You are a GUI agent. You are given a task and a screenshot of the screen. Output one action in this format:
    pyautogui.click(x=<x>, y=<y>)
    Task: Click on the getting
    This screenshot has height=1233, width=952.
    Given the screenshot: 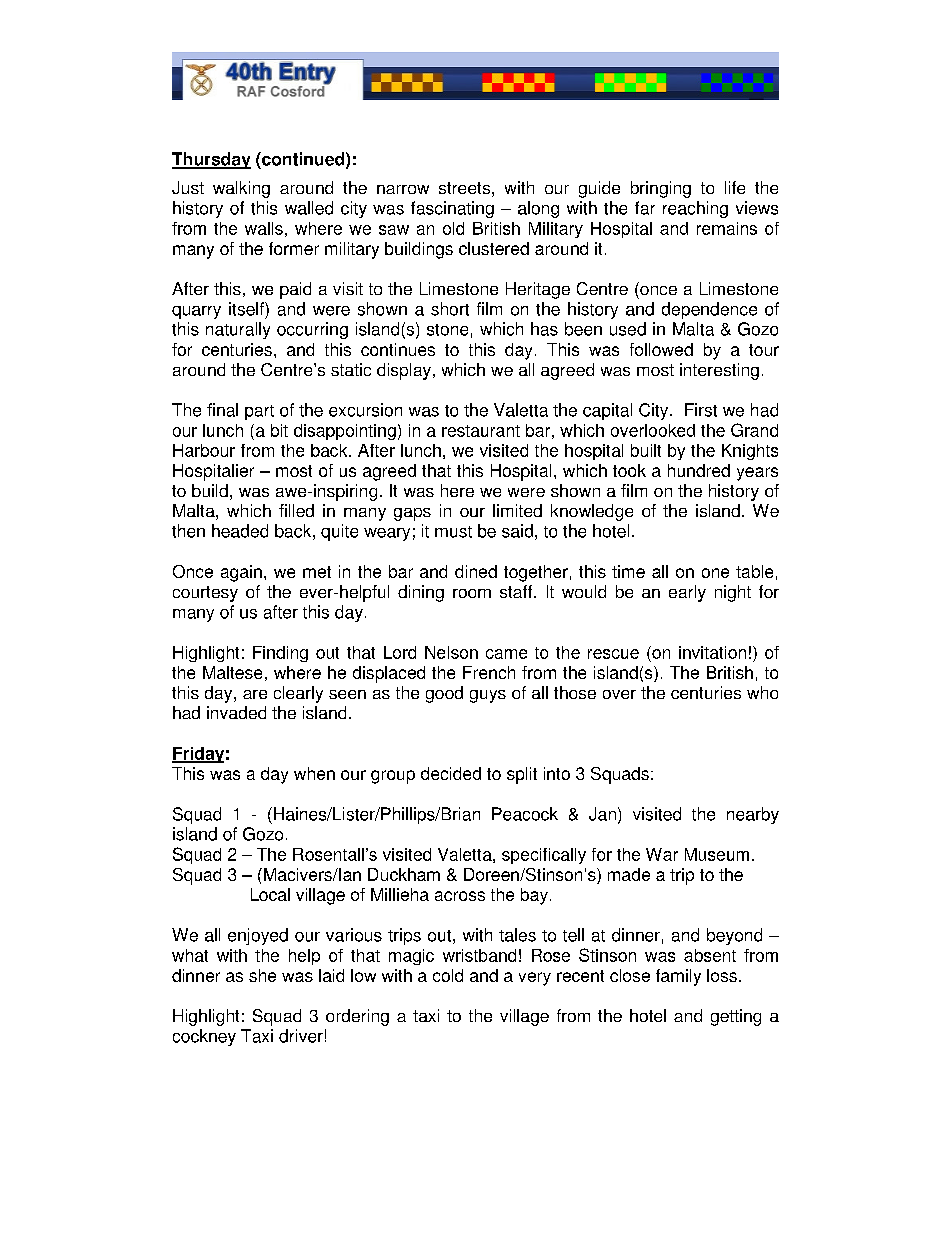 What is the action you would take?
    pyautogui.click(x=736, y=1017)
